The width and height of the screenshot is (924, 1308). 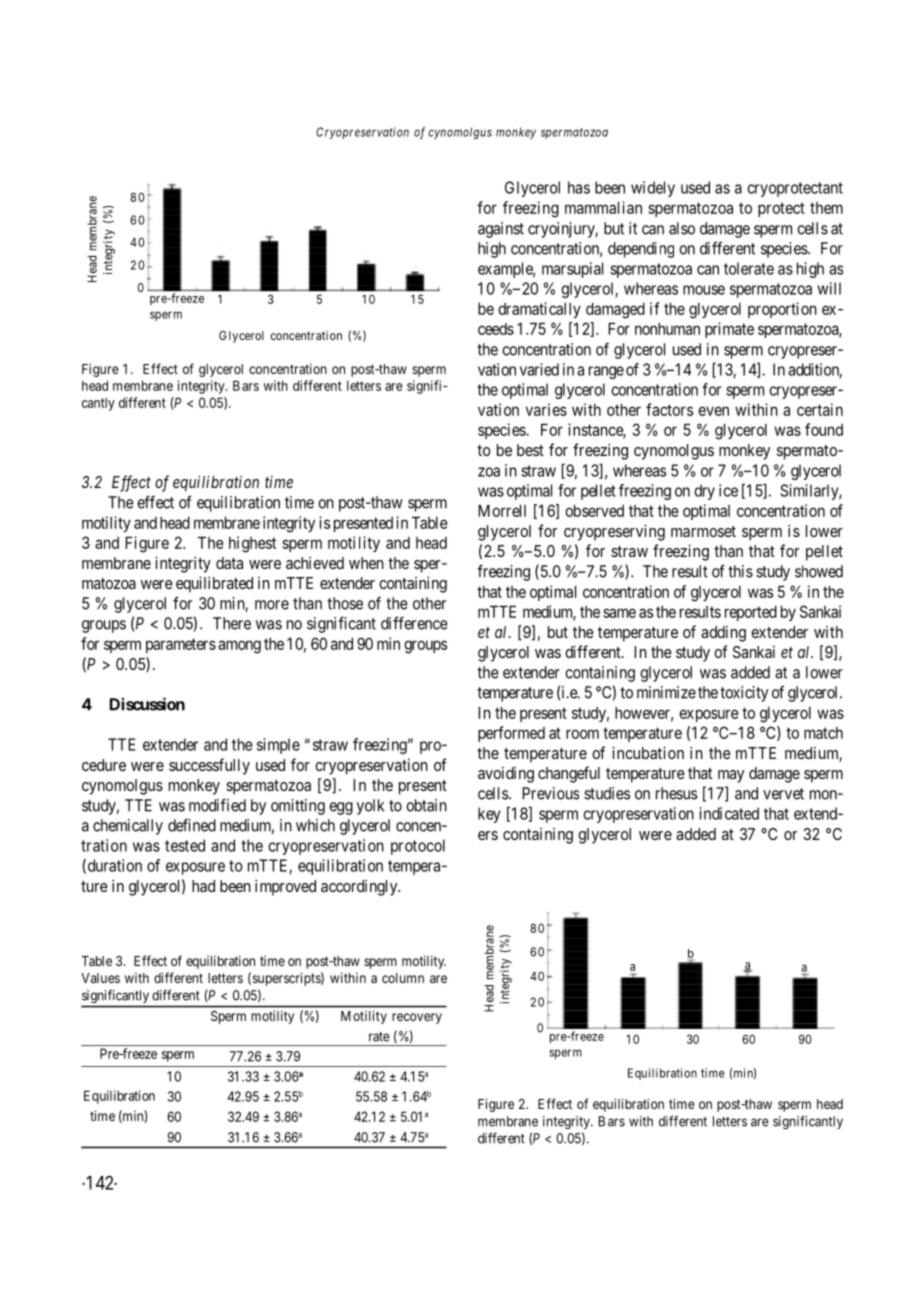 What do you see at coordinates (414, 623) in the screenshot?
I see `difference` at bounding box center [414, 623].
